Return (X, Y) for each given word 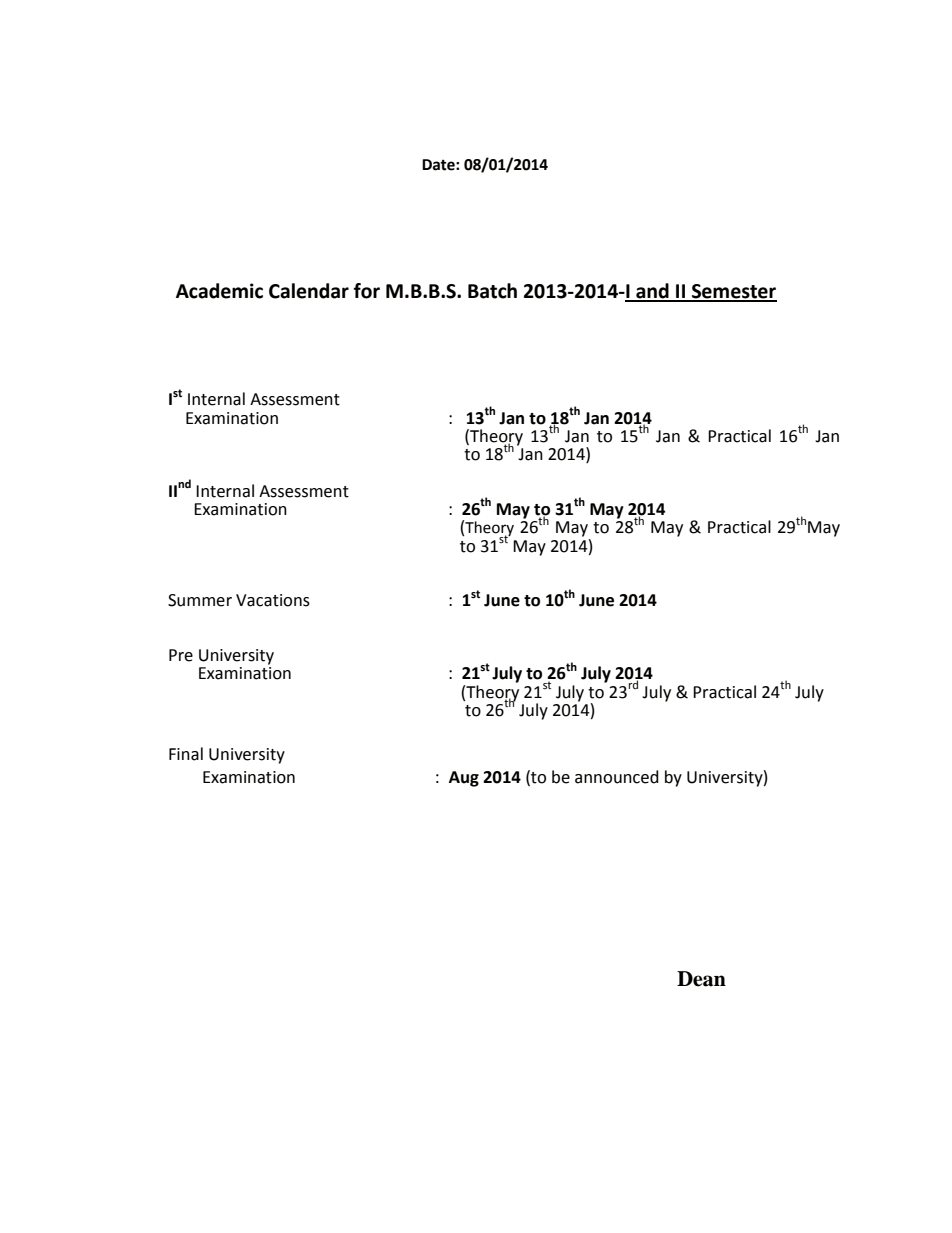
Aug (464, 779)
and (652, 292)
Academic (219, 291)
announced (617, 777)
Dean (701, 979)
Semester (733, 292)
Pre (181, 655)
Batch (492, 291)
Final (186, 754)
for (367, 291)
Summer (200, 600)
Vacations (273, 600)
